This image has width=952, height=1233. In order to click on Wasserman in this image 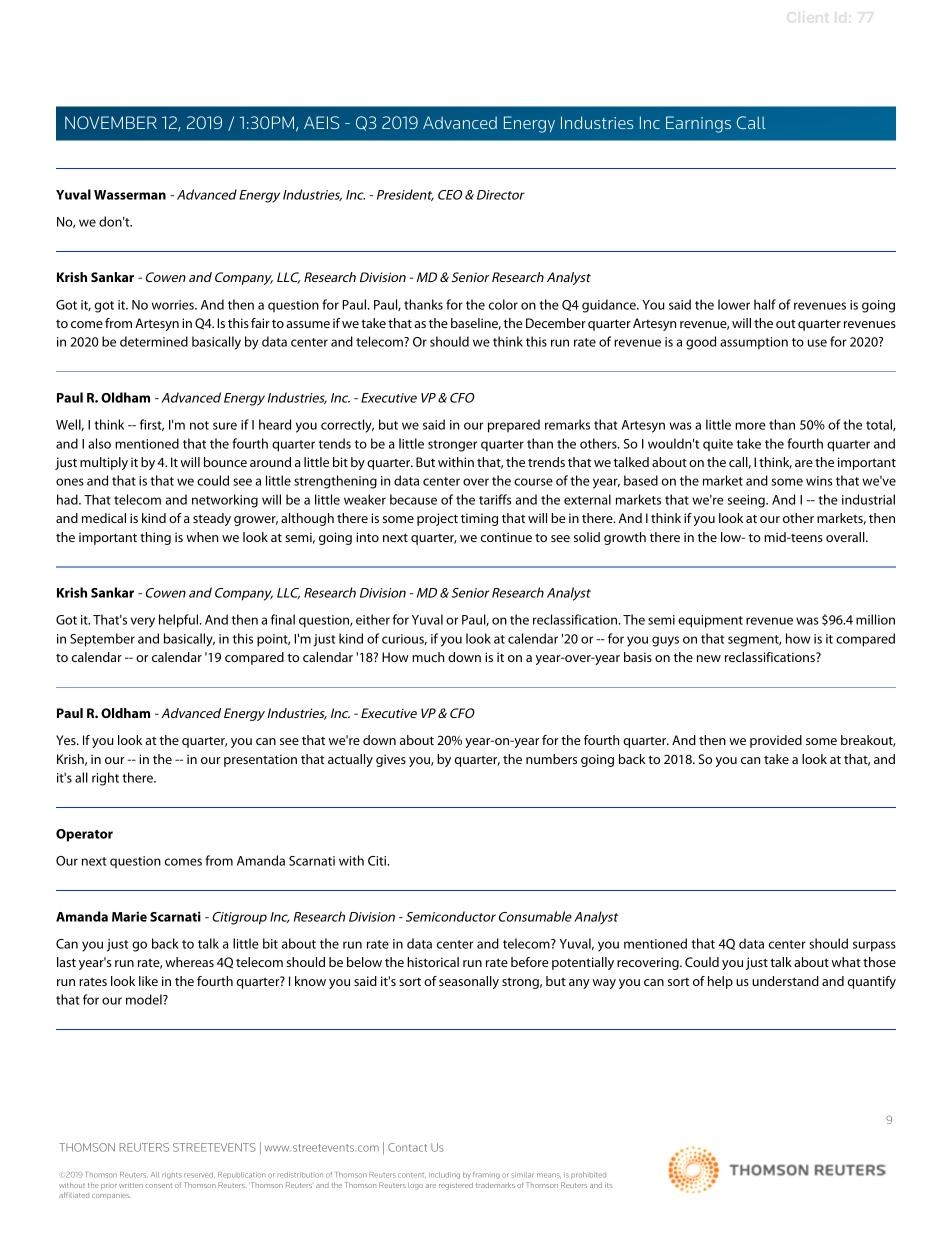, I will do `click(130, 195)`.
